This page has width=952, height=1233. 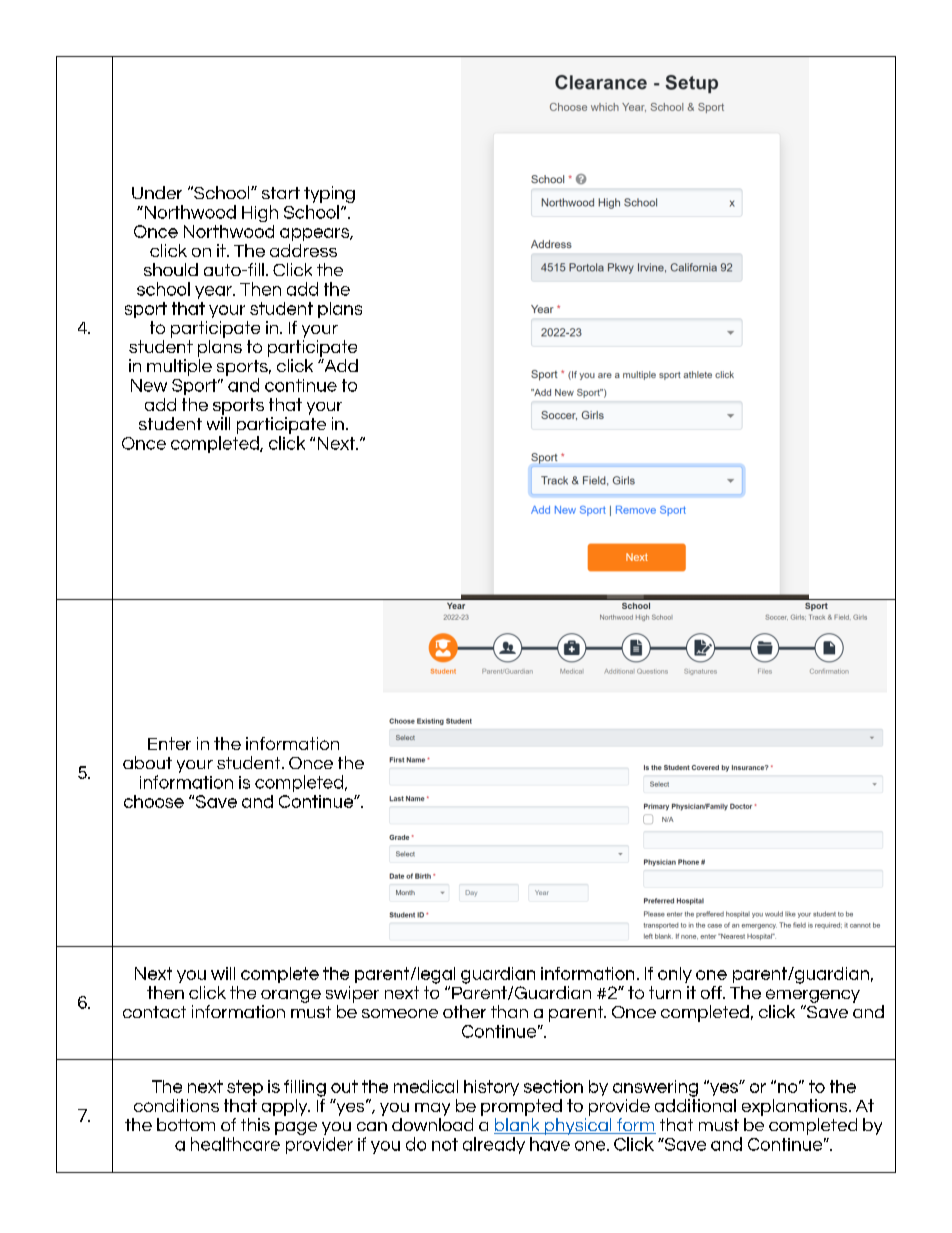 I want to click on multiple, so click(x=179, y=367).
